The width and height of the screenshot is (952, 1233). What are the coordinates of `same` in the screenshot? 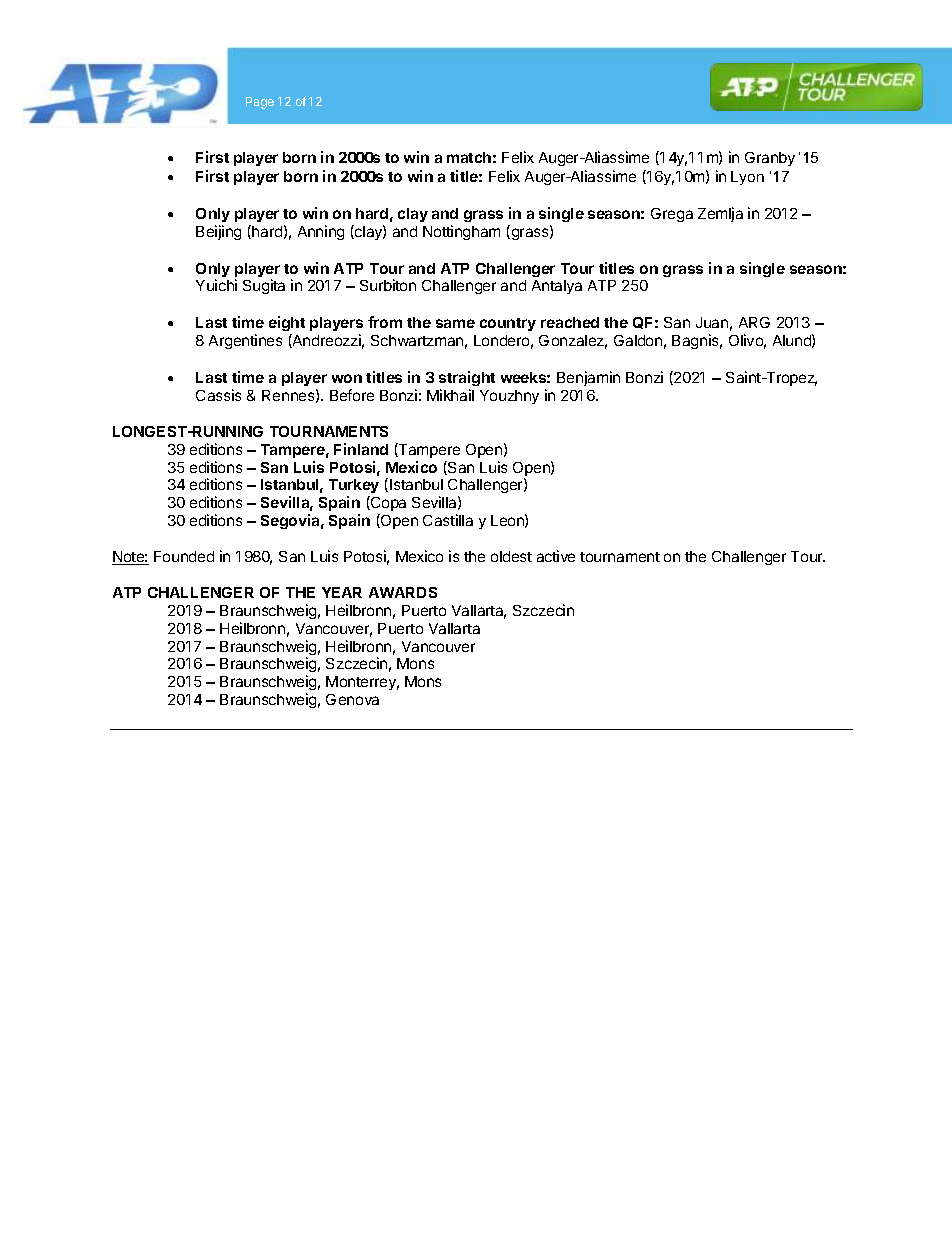 It's located at (455, 323).
